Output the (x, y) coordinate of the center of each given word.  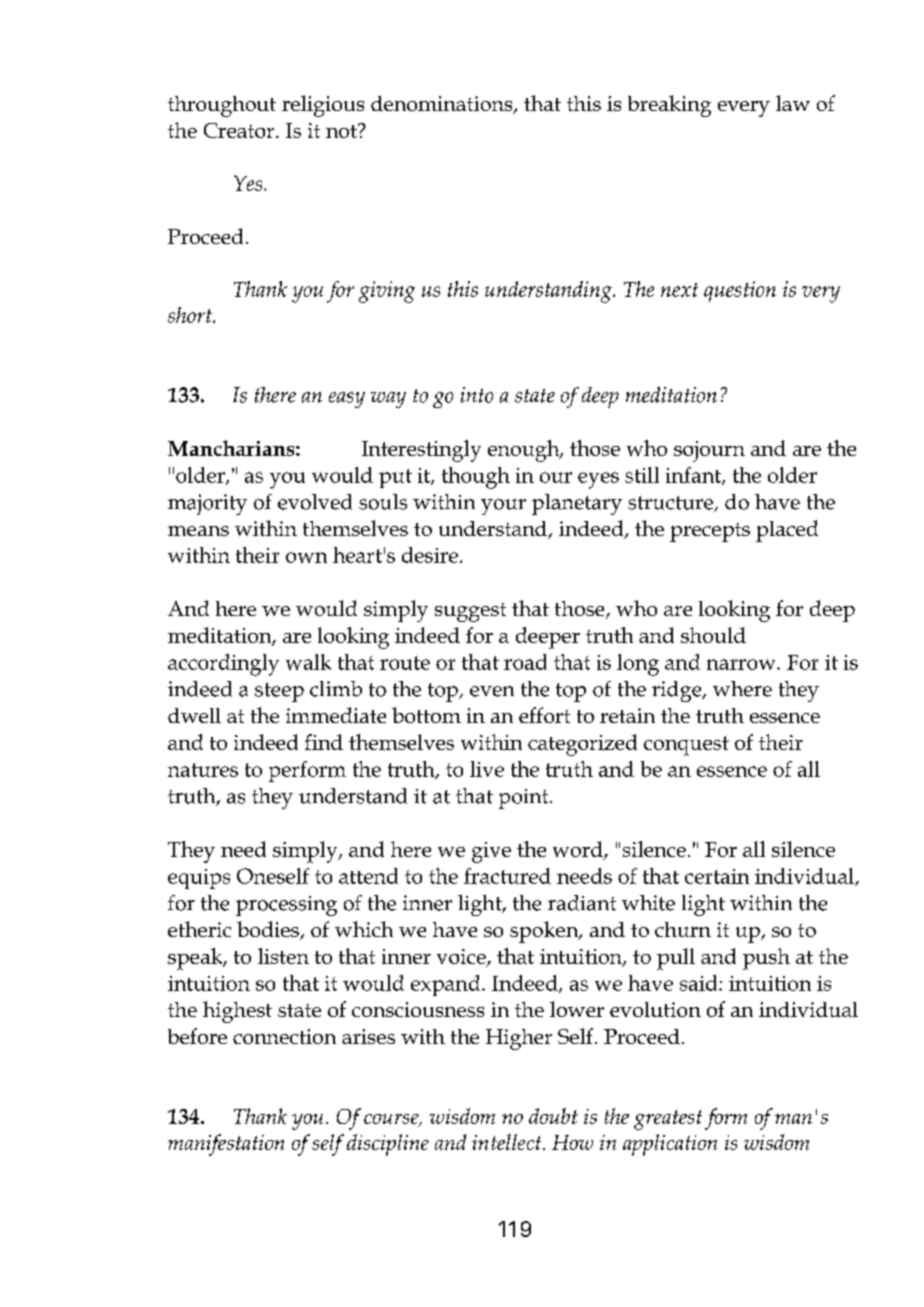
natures (203, 770)
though (476, 478)
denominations (443, 105)
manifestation (226, 1145)
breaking (669, 106)
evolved (315, 502)
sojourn (709, 451)
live (487, 769)
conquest (686, 746)
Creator (240, 130)
